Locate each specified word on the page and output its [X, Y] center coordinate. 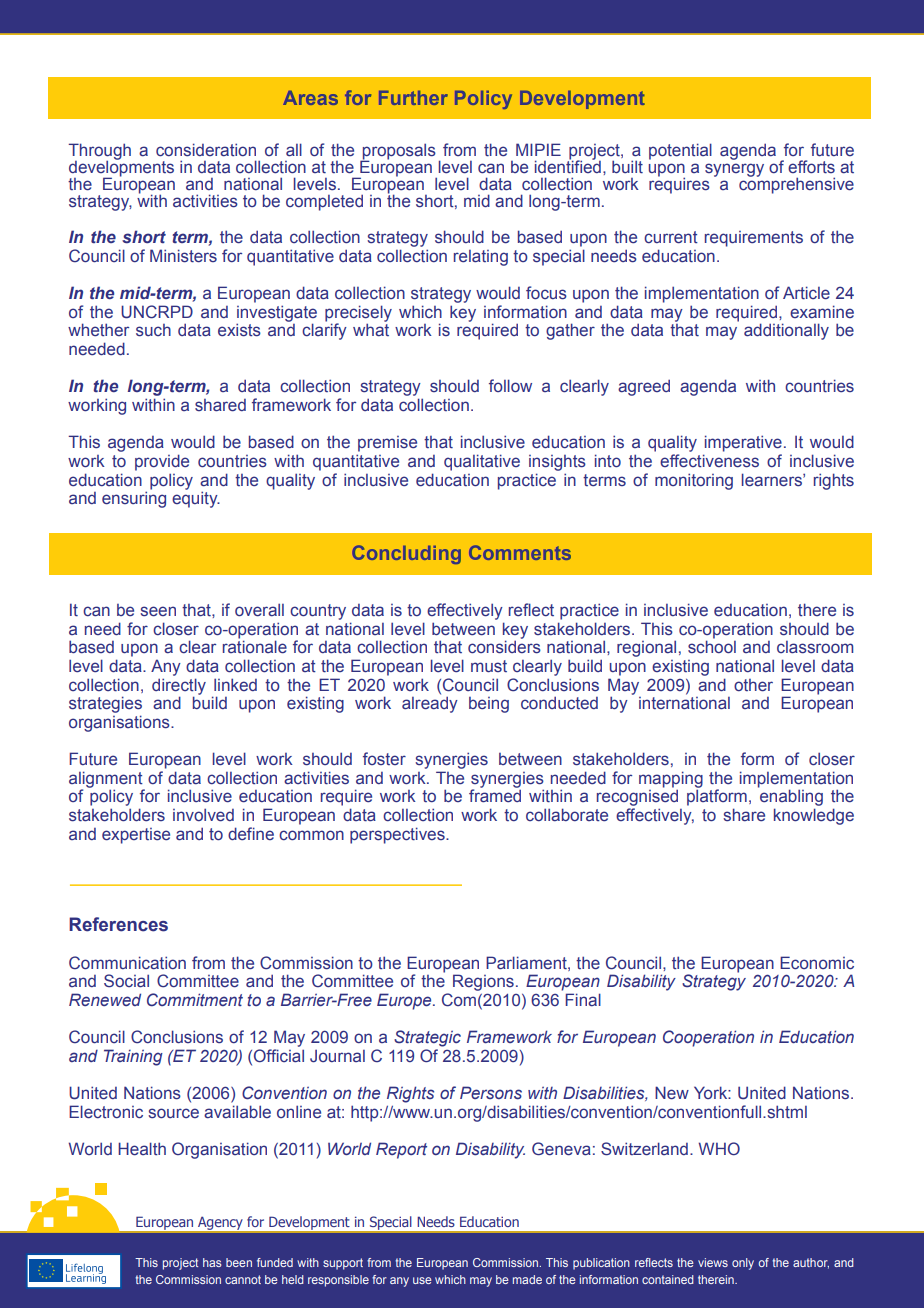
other [753, 685]
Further [413, 98]
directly [179, 687]
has [212, 1262]
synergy [734, 170]
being [489, 705]
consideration [206, 150]
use [422, 1280]
